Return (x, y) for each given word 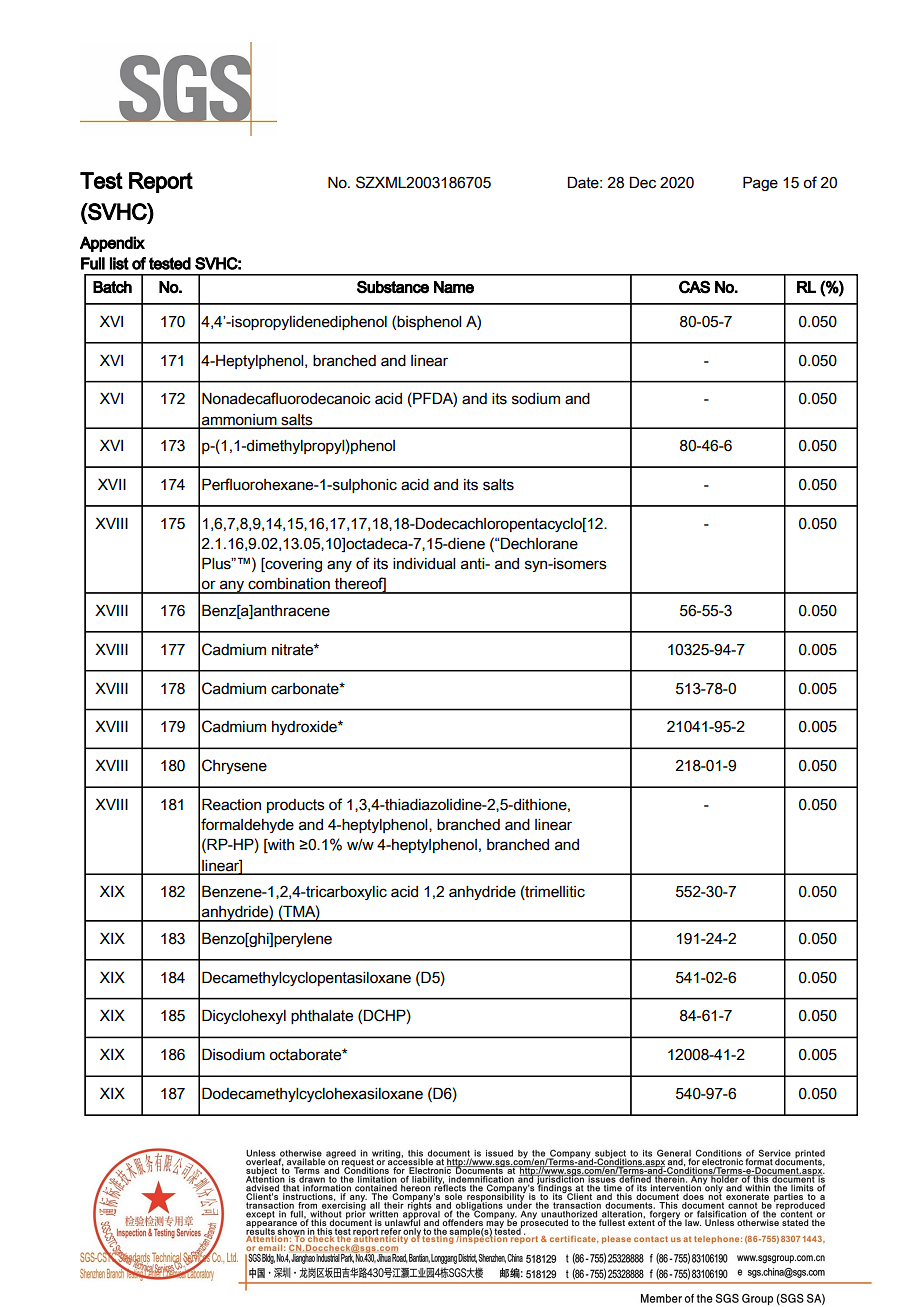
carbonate (306, 689)
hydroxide (305, 728)
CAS (694, 287)
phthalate (322, 1017)
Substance (393, 287)
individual (424, 564)
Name (454, 287)
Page (760, 183)
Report (161, 182)
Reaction (231, 804)
